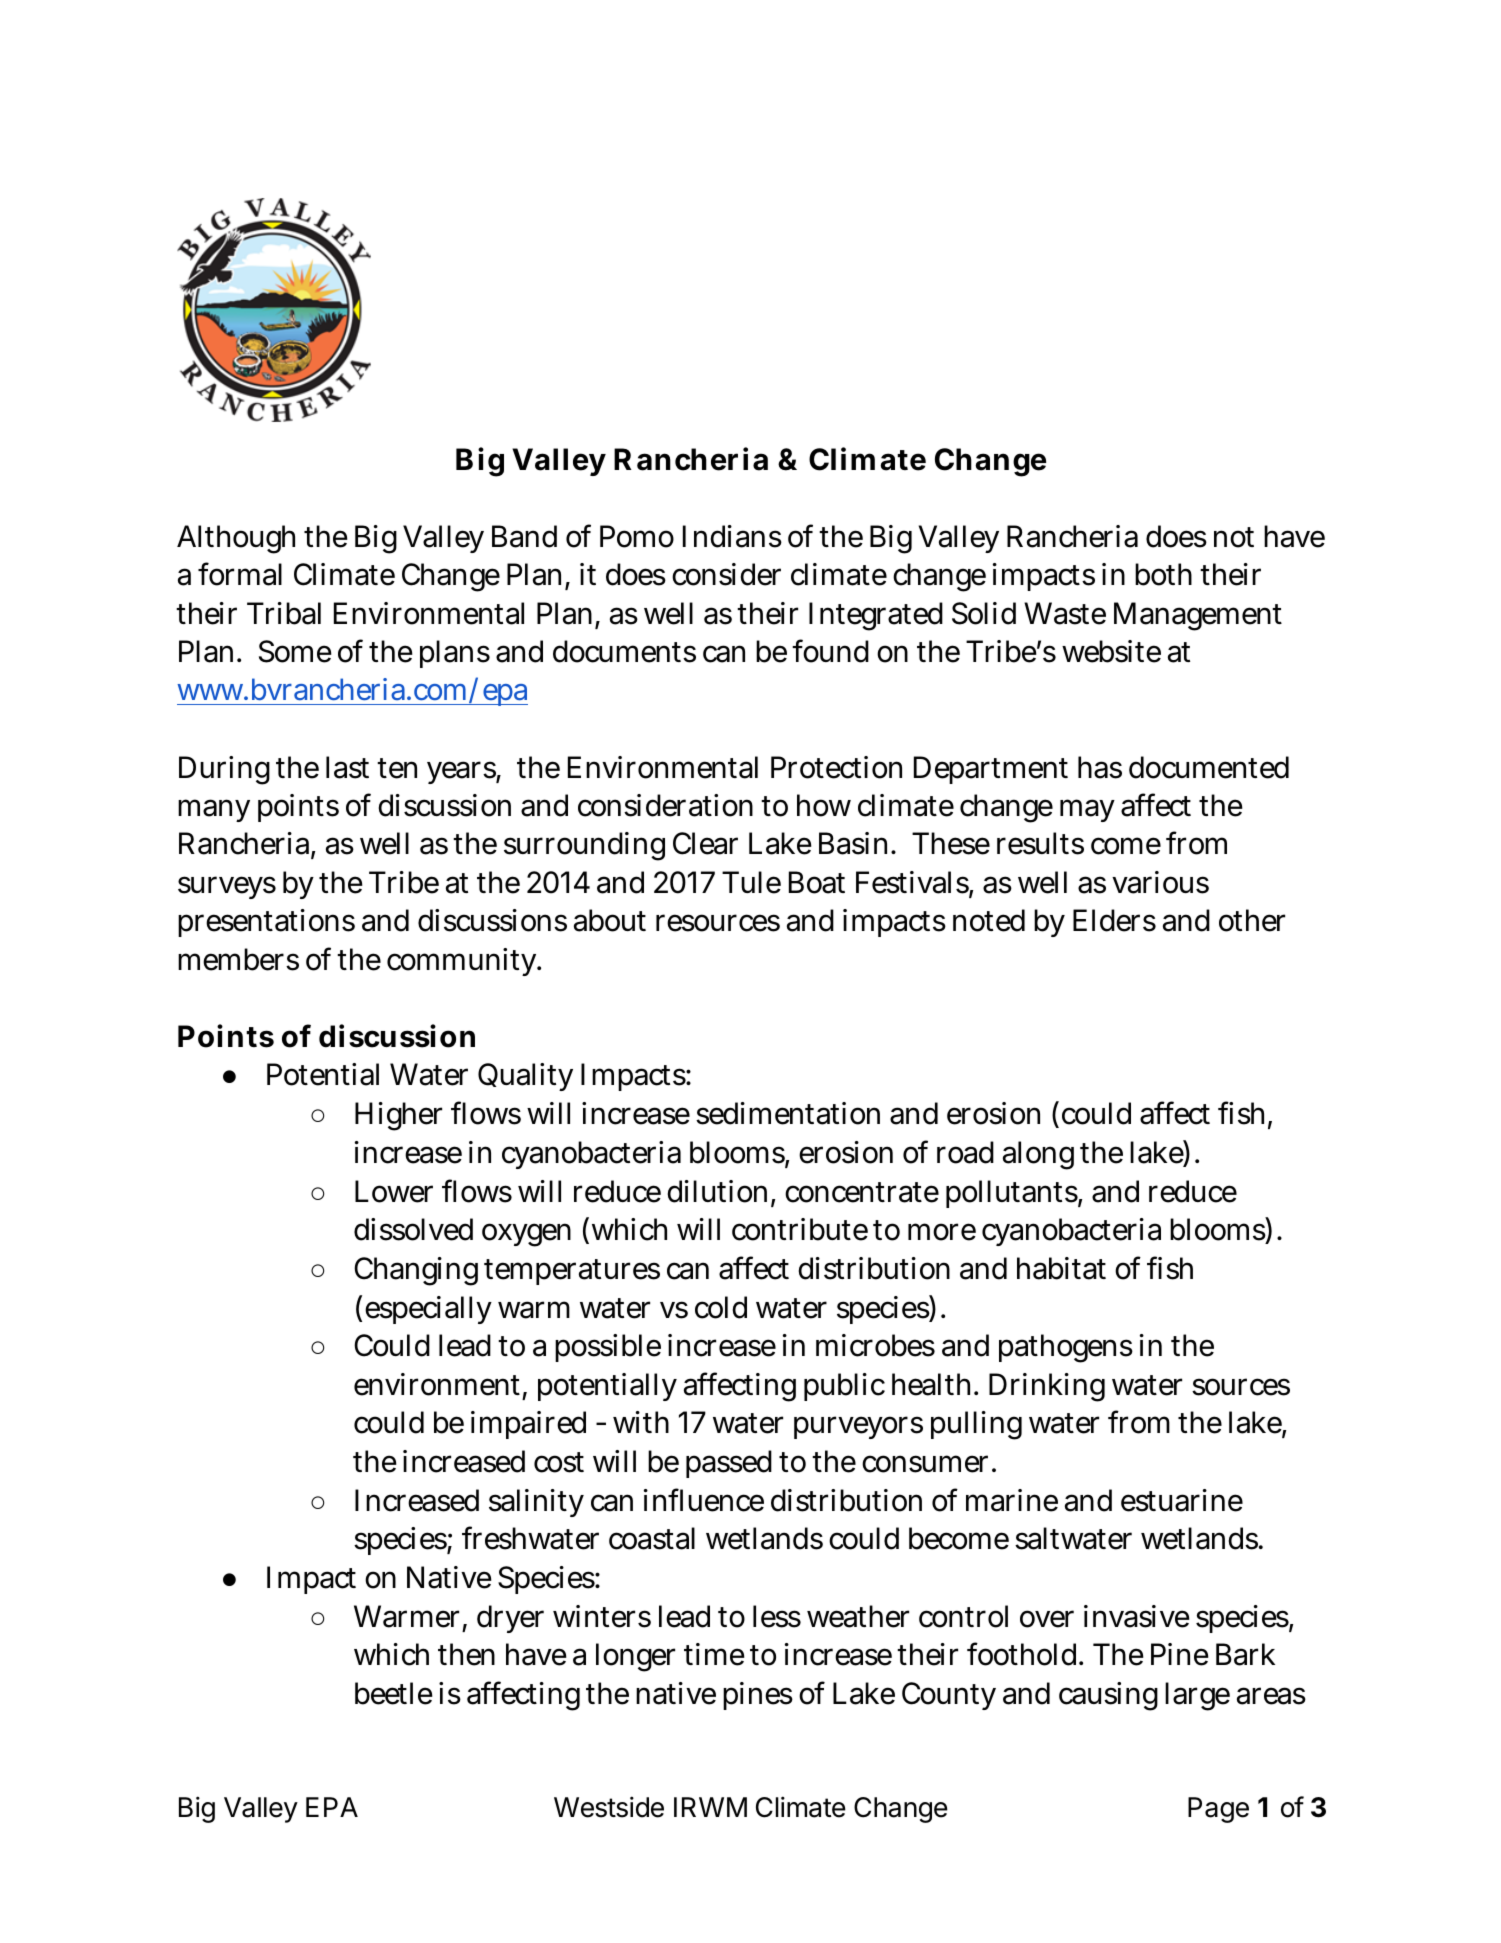  I want to click on Lower, so click(394, 1191).
